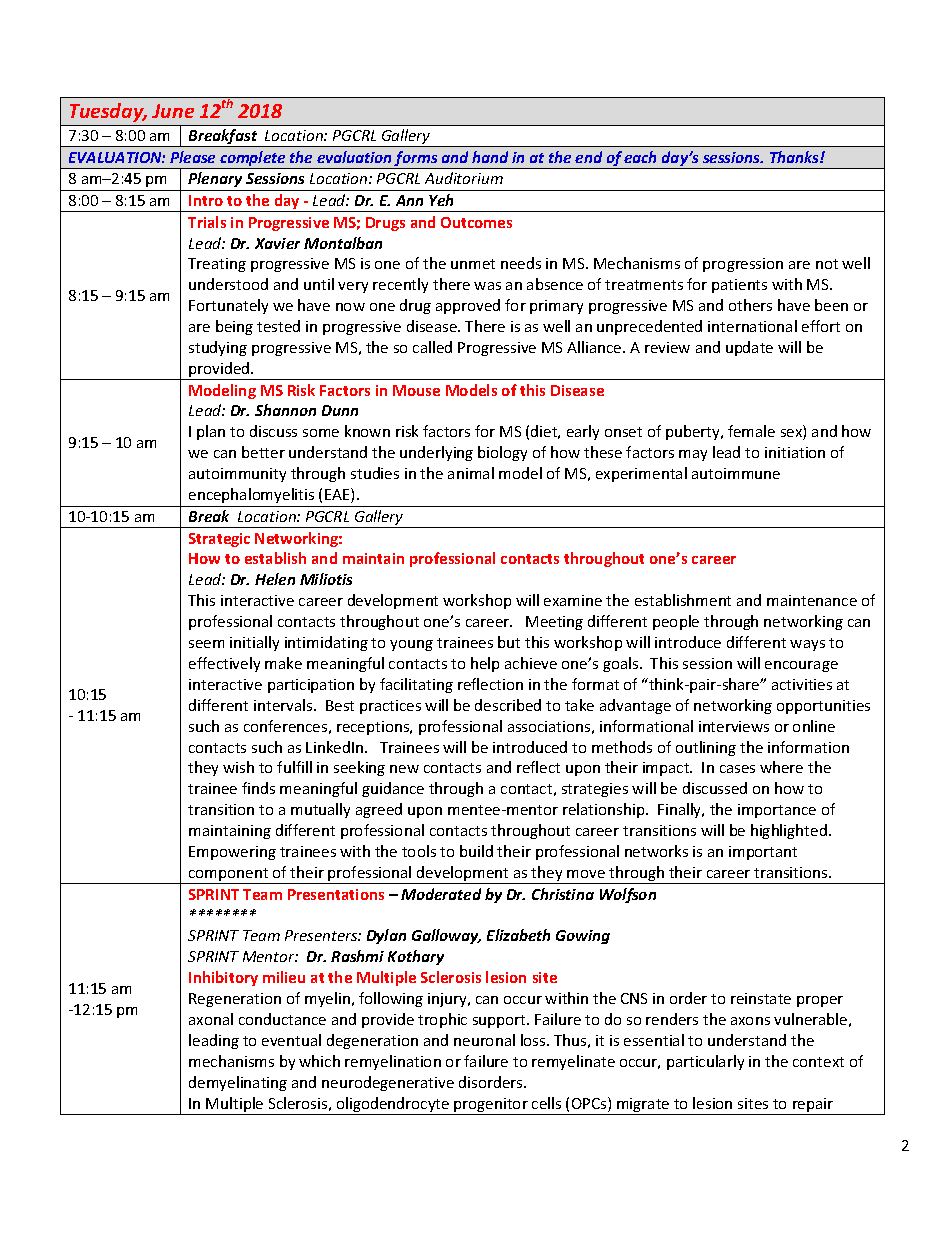 The width and height of the page is (952, 1233). Describe the element at coordinates (490, 157) in the page. I see `hand` at that location.
